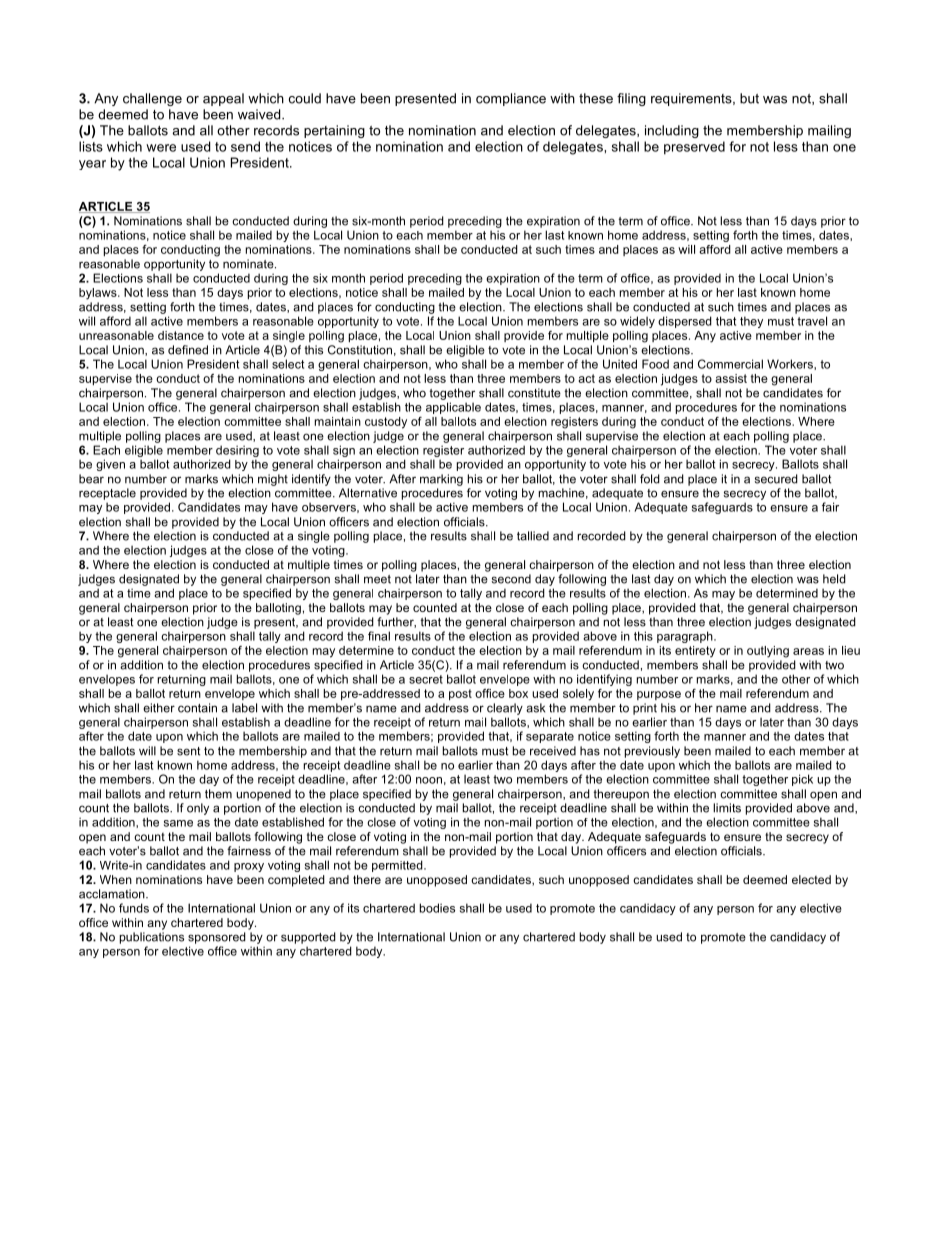 The width and height of the screenshot is (952, 1233). I want to click on funds, so click(134, 908).
